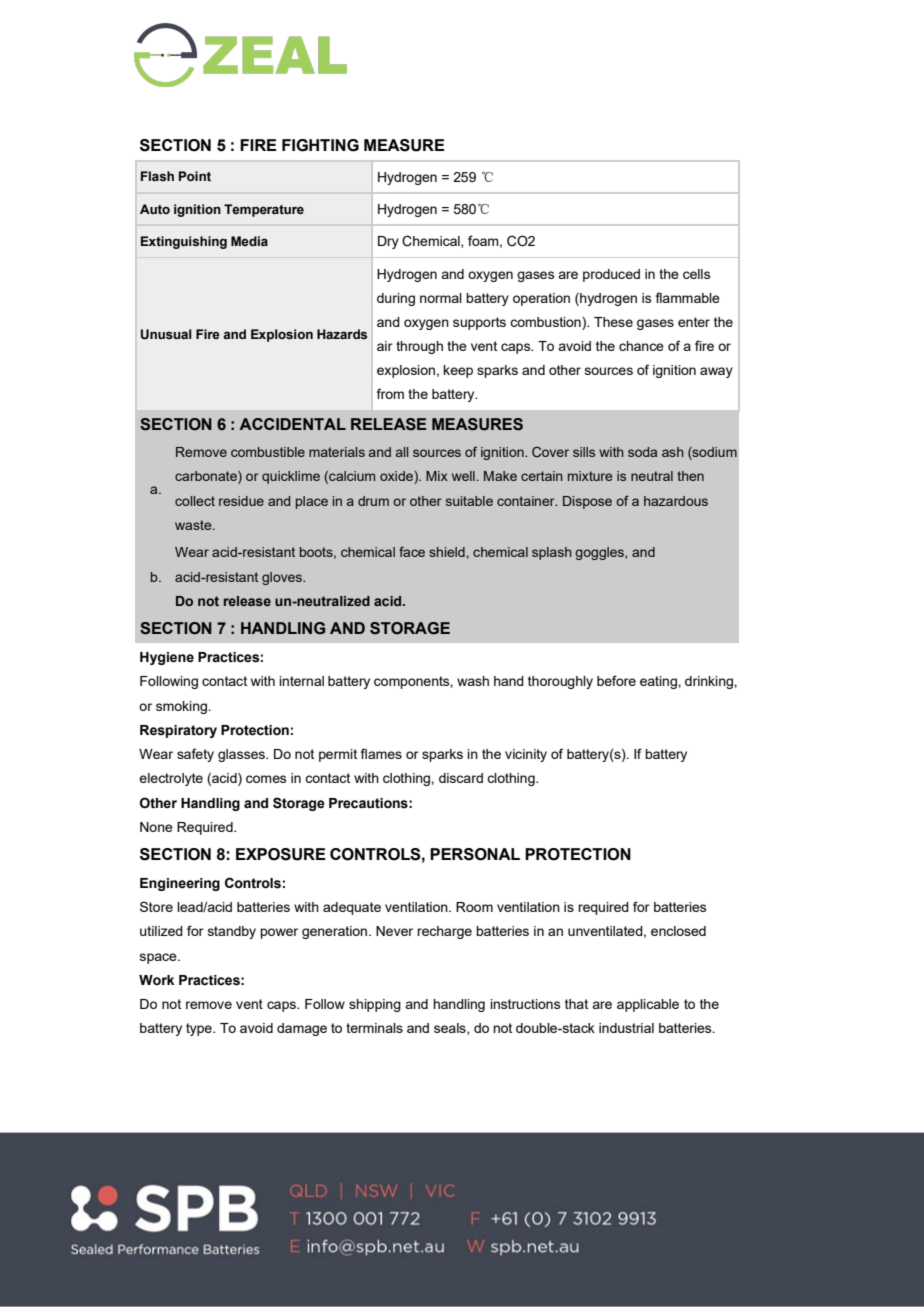  What do you see at coordinates (388, 242) in the document?
I see `Dry` at bounding box center [388, 242].
